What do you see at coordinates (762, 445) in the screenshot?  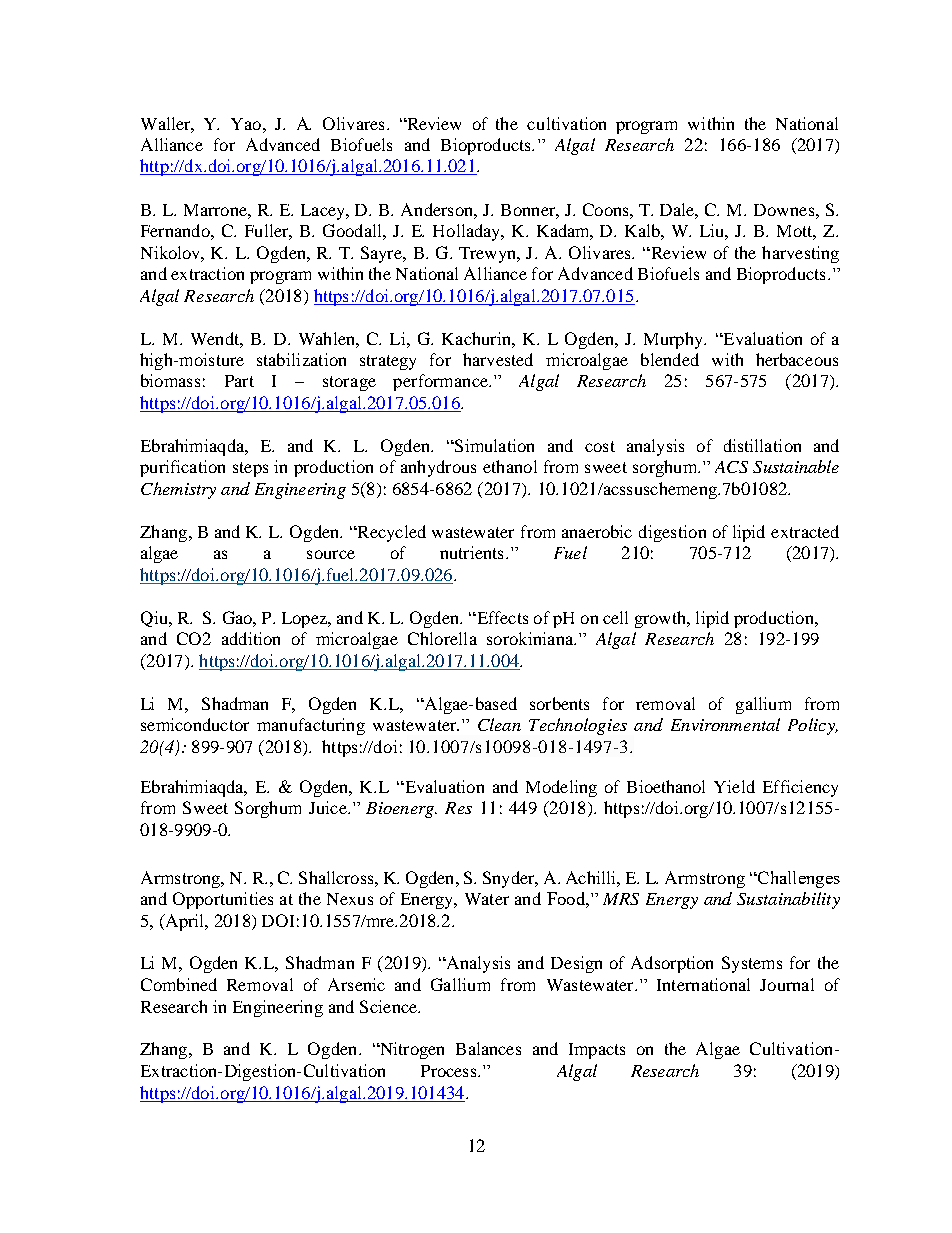 I see `distillation` at bounding box center [762, 445].
